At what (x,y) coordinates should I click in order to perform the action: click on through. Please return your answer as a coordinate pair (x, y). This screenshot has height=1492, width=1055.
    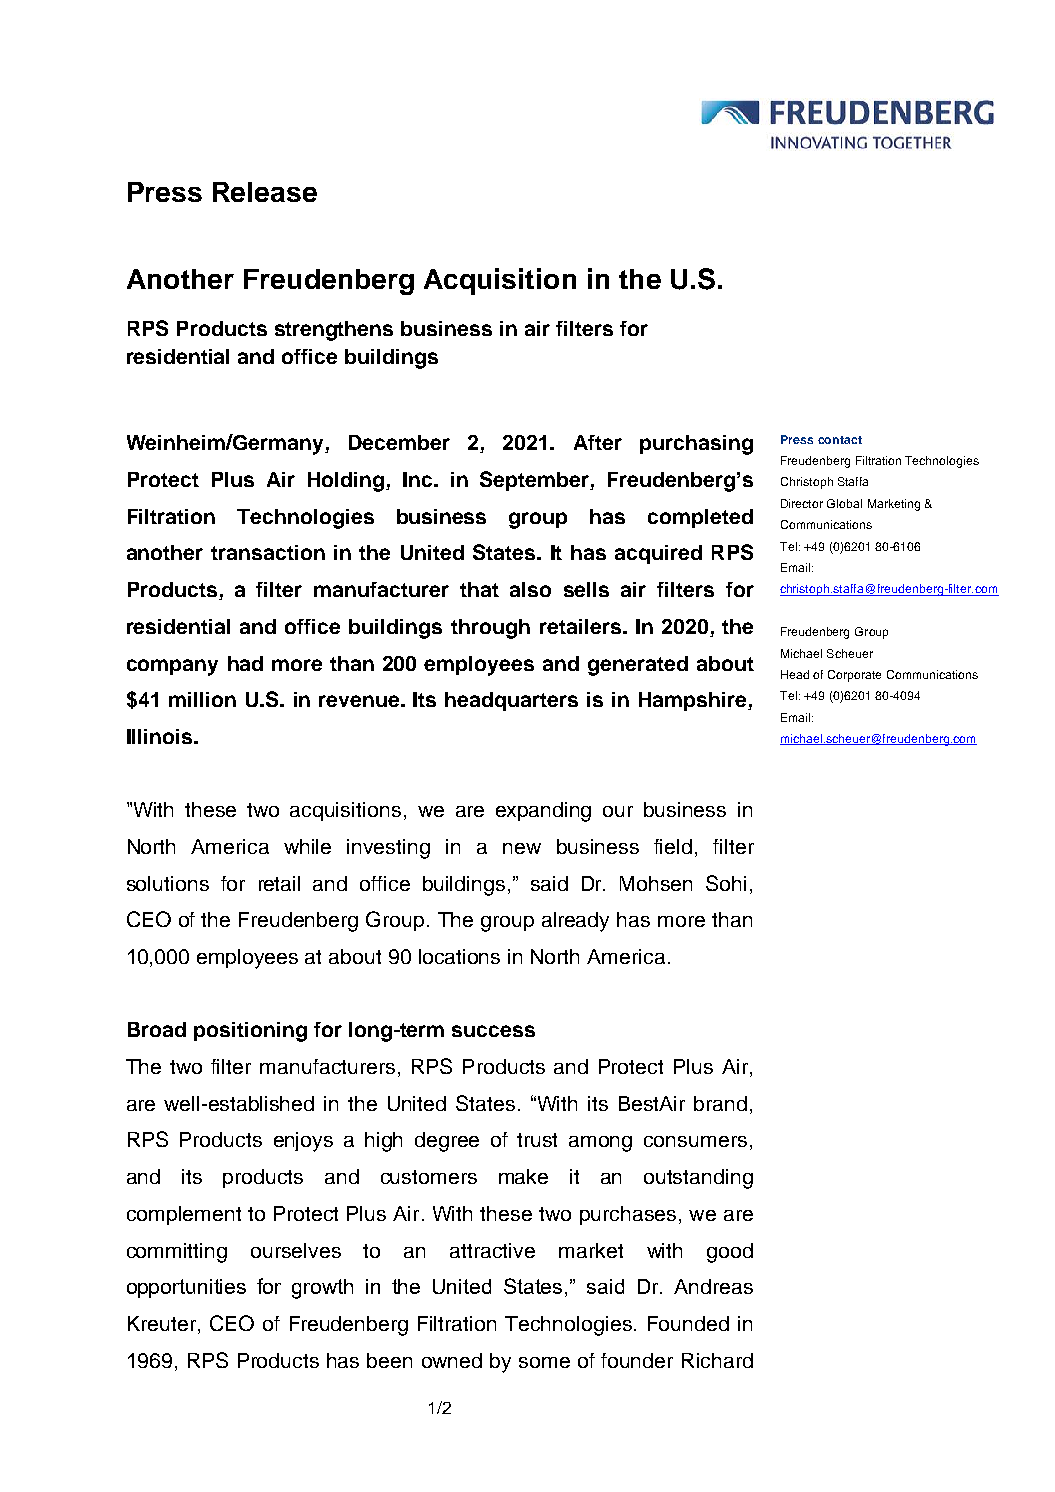
    Looking at the image, I should click on (490, 629).
